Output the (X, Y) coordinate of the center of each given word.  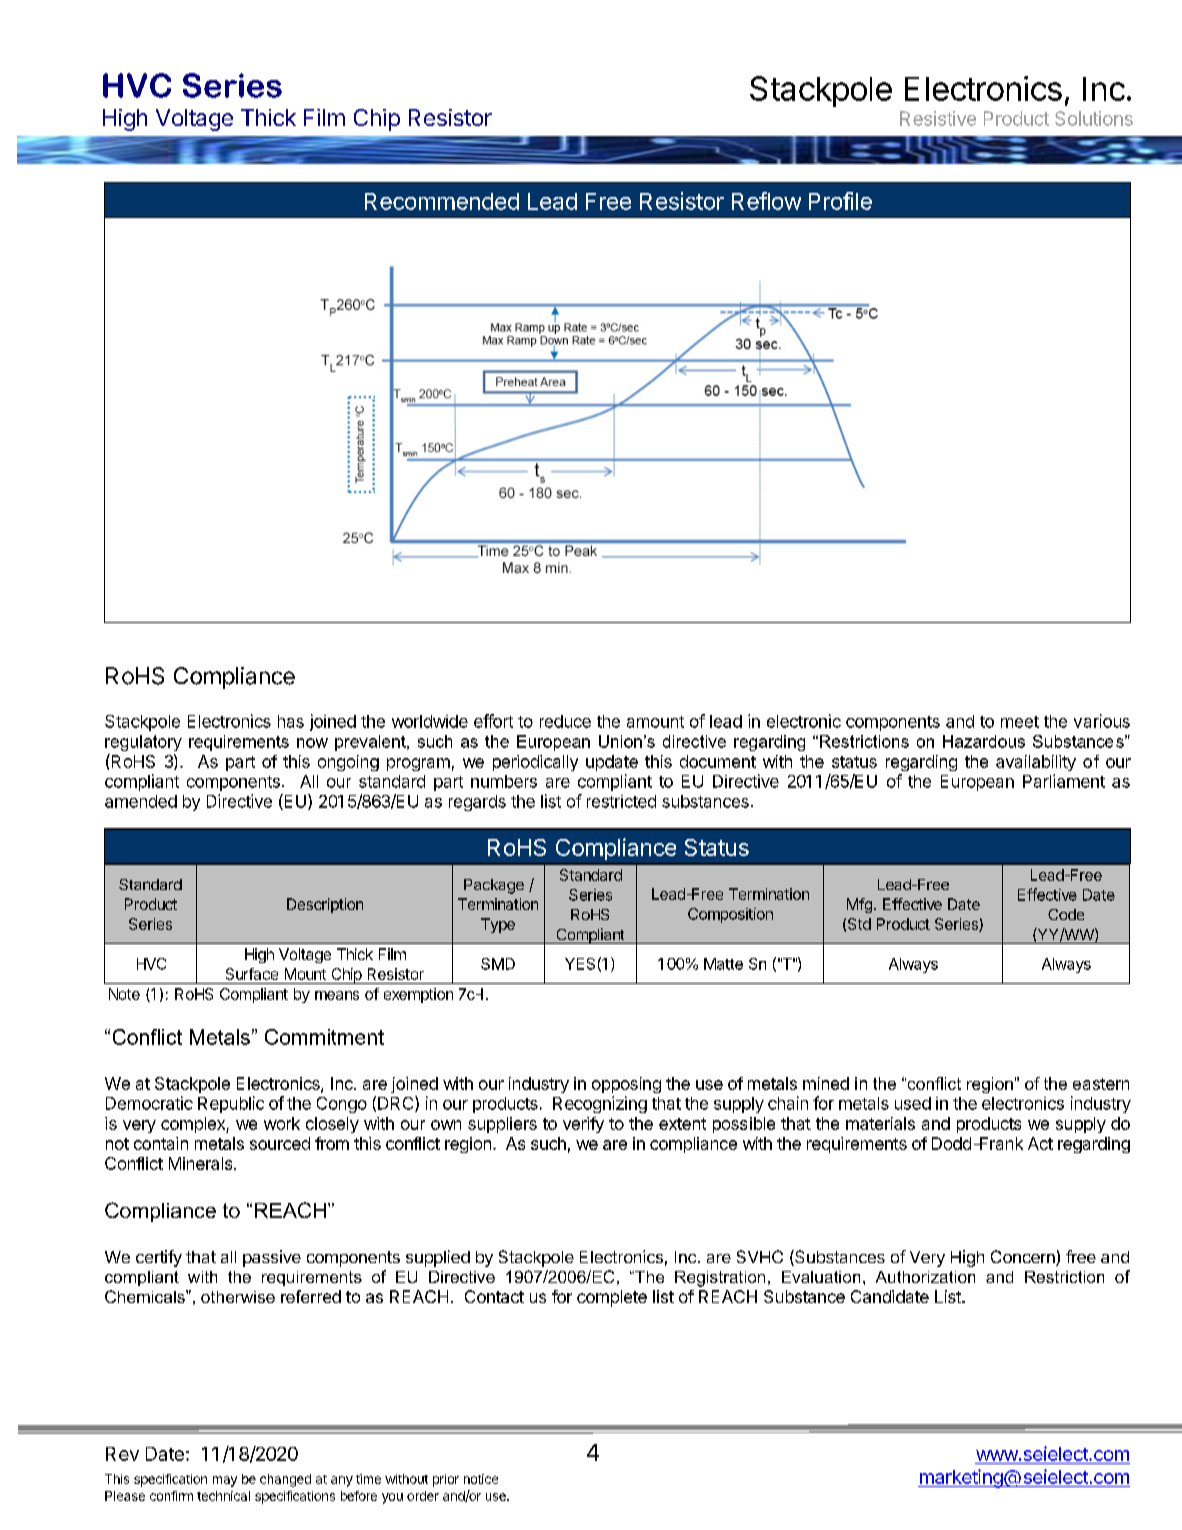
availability (1036, 763)
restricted (621, 801)
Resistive (938, 118)
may (225, 1481)
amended (141, 801)
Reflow (766, 201)
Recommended (442, 201)
